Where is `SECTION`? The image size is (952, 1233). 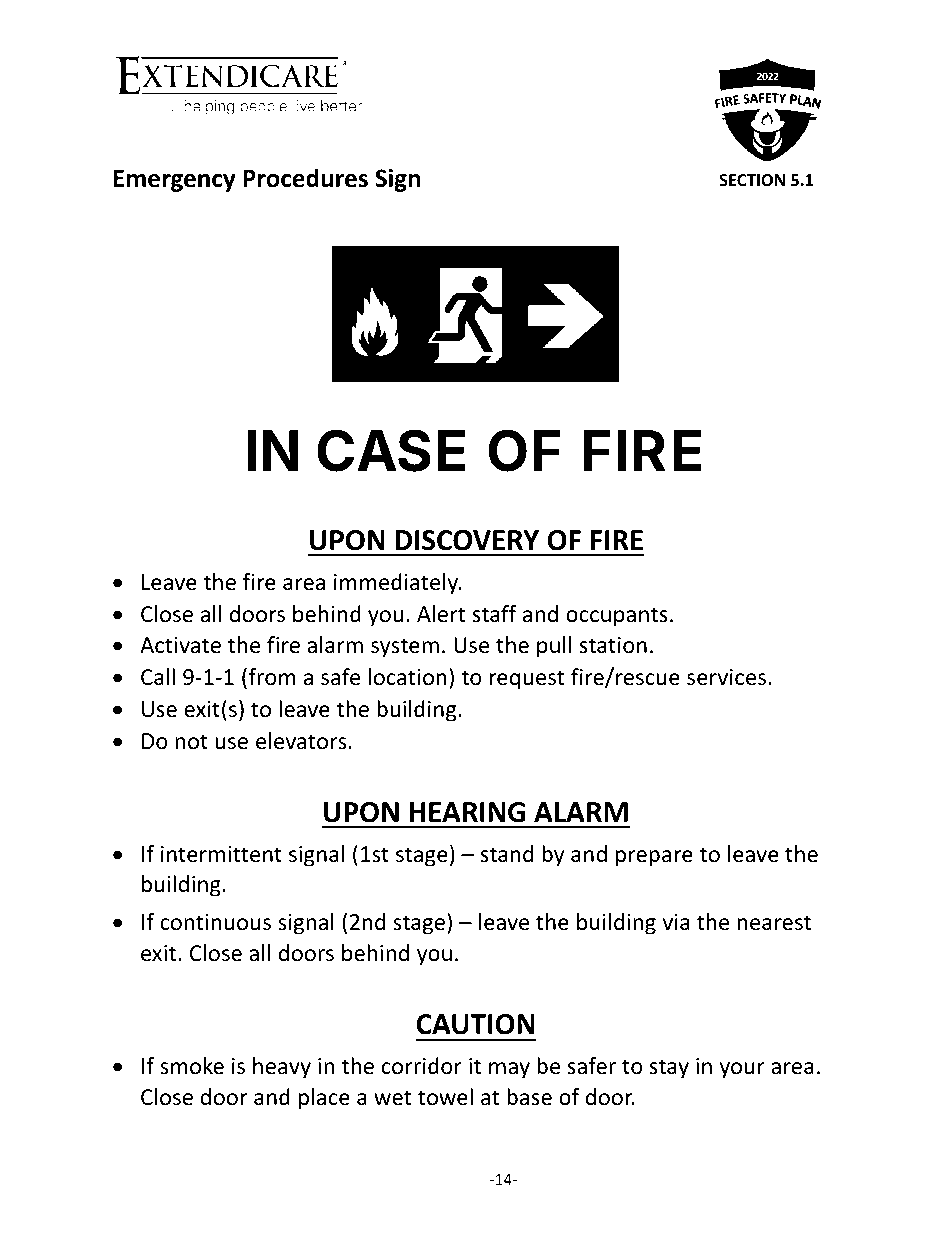 SECTION is located at coordinates (752, 180).
